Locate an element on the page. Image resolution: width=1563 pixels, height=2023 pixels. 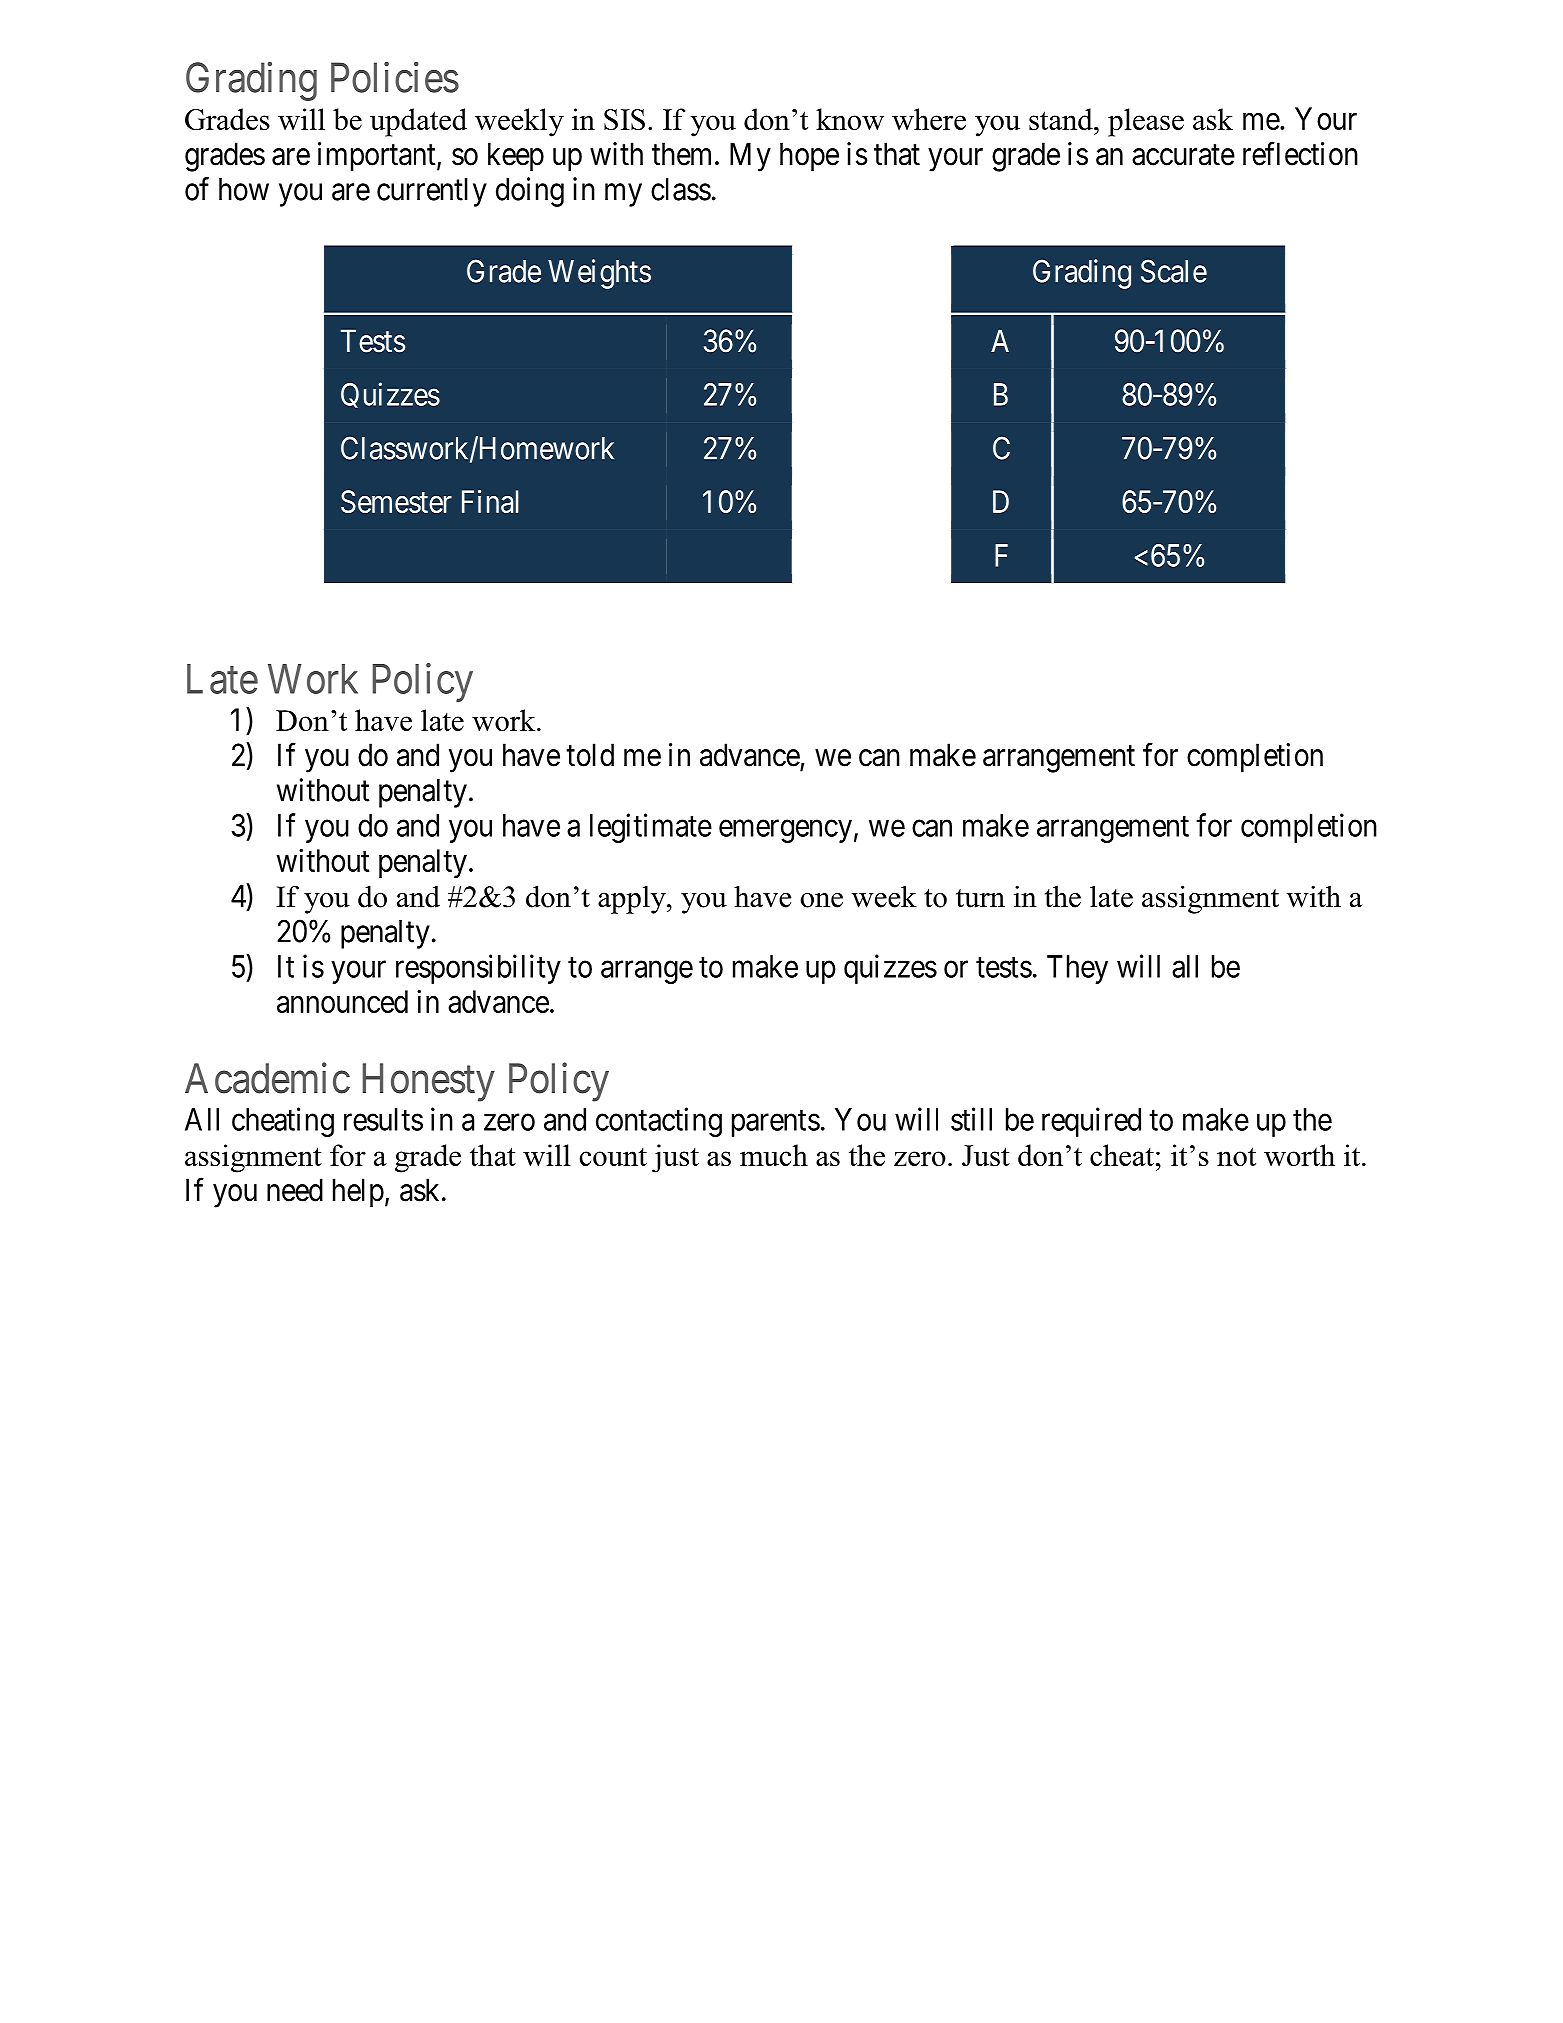
turn is located at coordinates (980, 898).
